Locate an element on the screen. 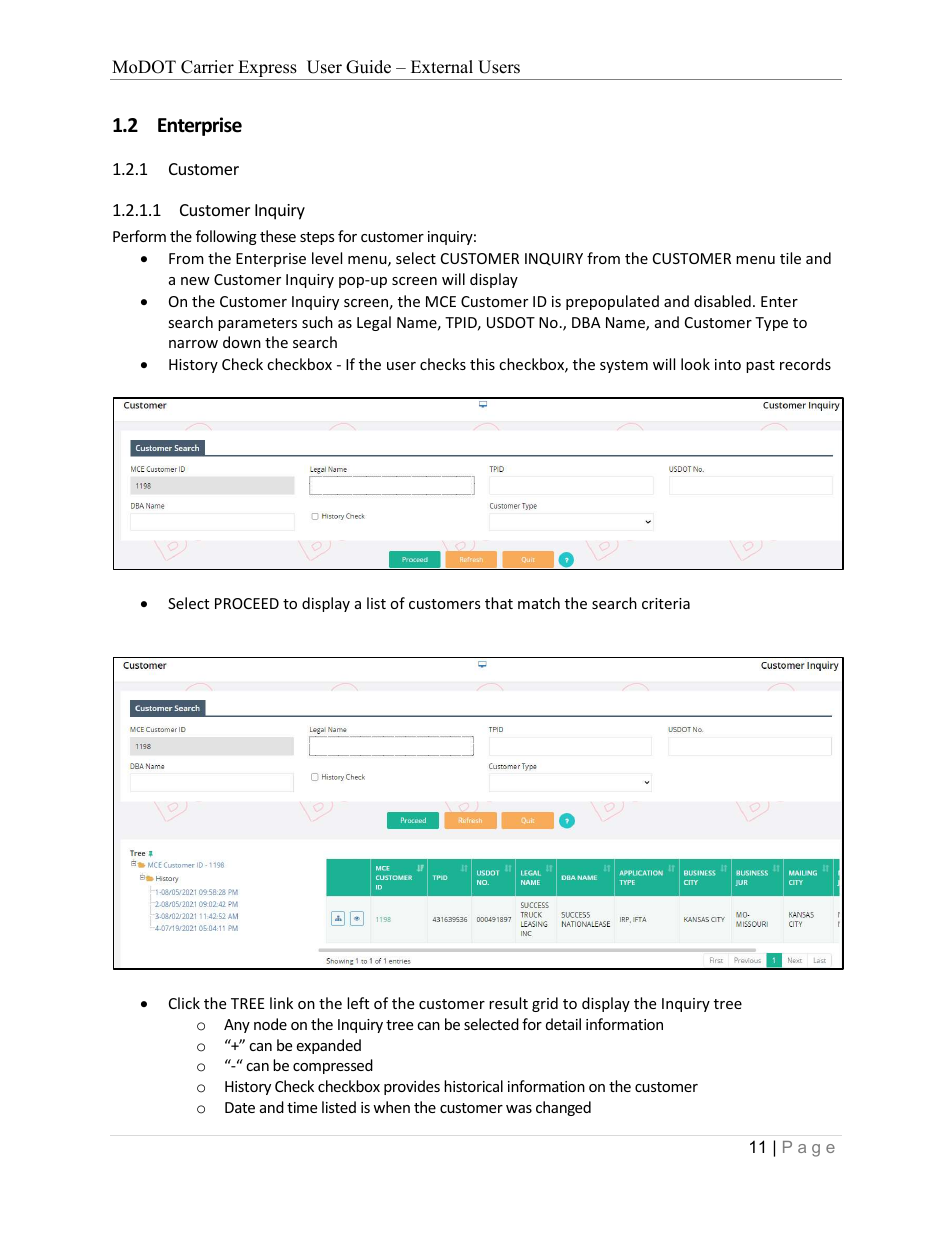 Image resolution: width=952 pixels, height=1233 pixels. that is located at coordinates (499, 603).
